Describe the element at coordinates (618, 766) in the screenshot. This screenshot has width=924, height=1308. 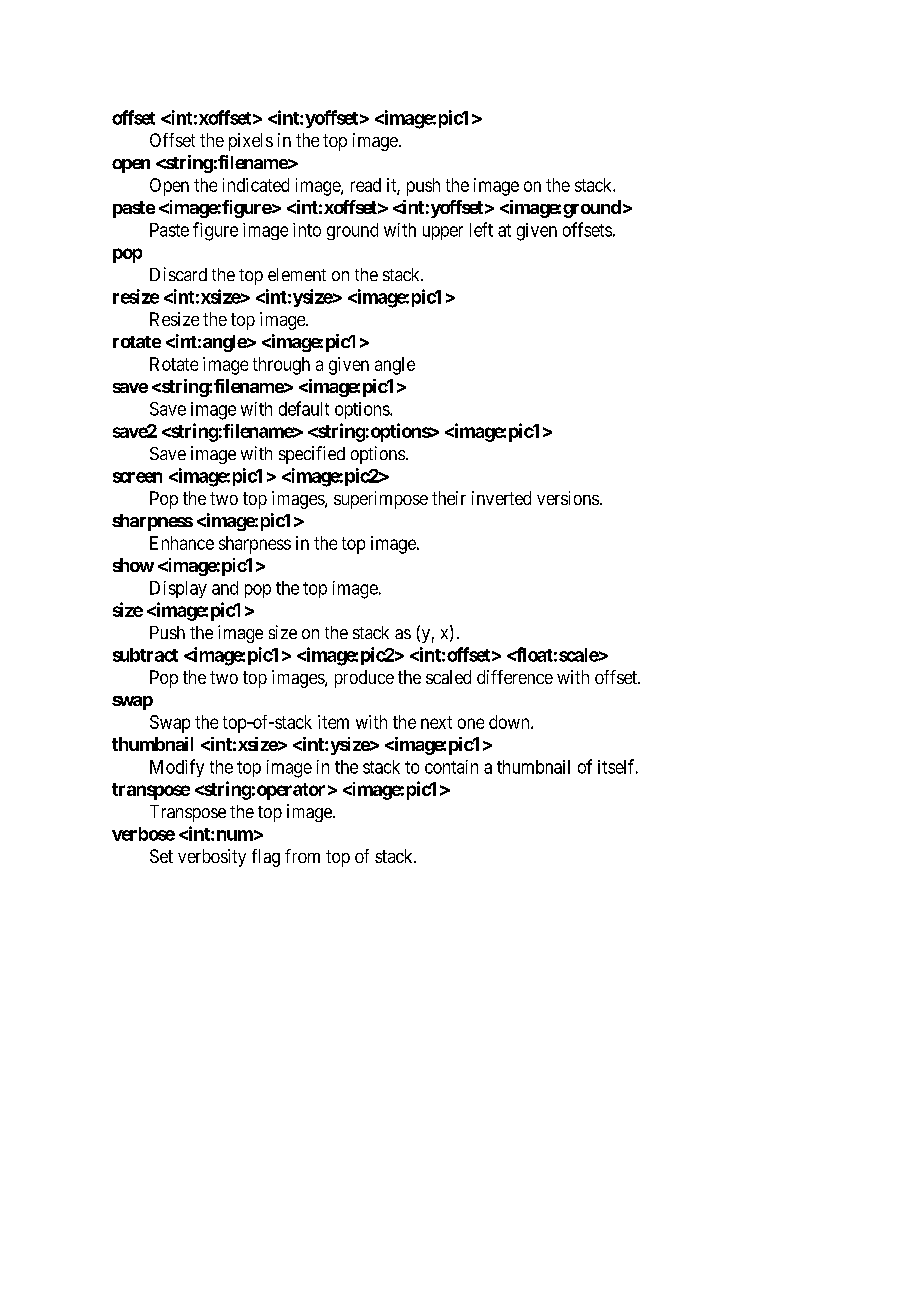
I see `itself` at that location.
